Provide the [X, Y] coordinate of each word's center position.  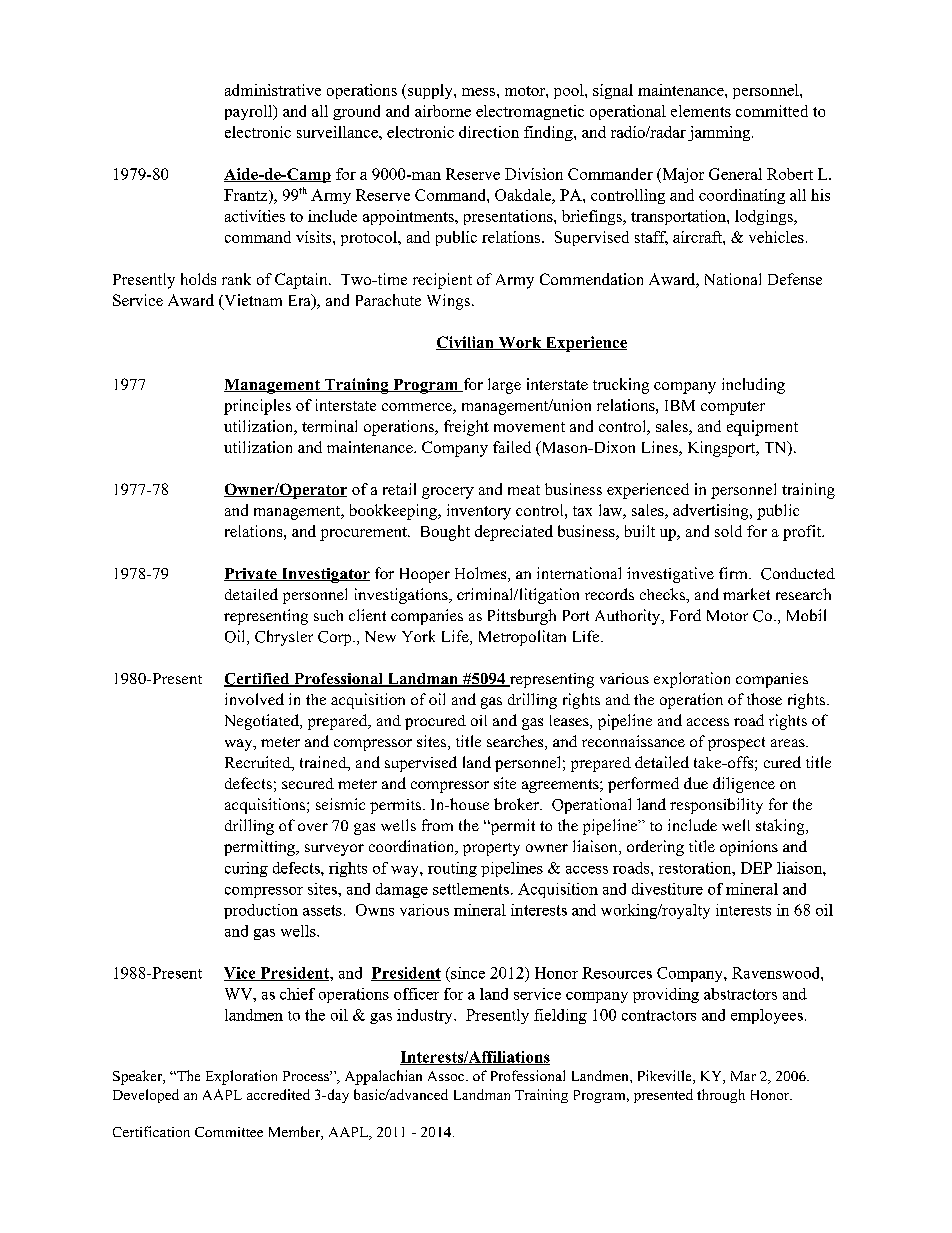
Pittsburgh [522, 617]
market [746, 594]
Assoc [447, 1076]
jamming [720, 133]
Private [251, 574]
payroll [250, 112]
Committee [229, 1132]
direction [489, 132]
